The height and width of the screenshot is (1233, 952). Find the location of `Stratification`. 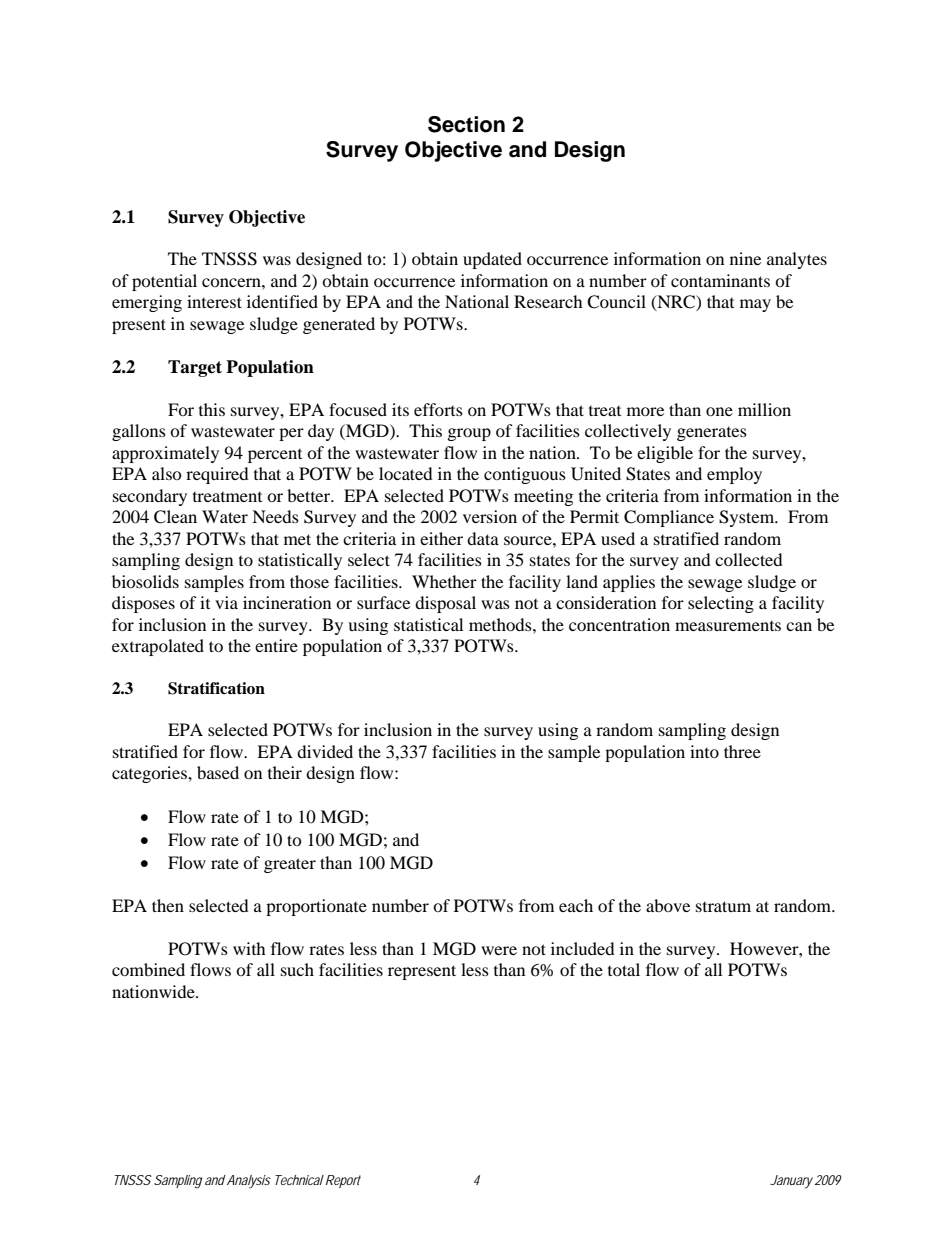

Stratification is located at coordinates (216, 688).
